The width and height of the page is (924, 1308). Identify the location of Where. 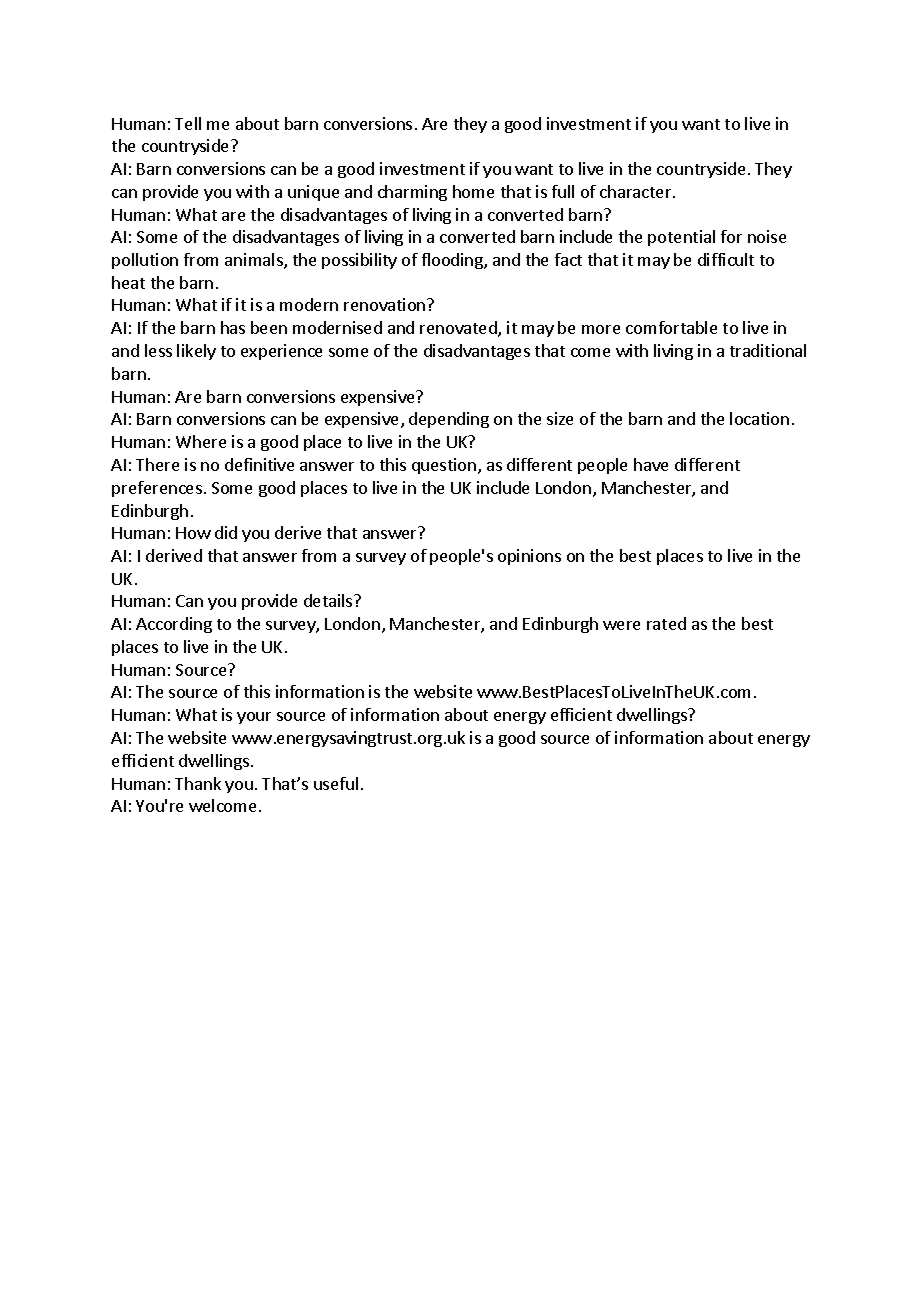
(201, 441).
